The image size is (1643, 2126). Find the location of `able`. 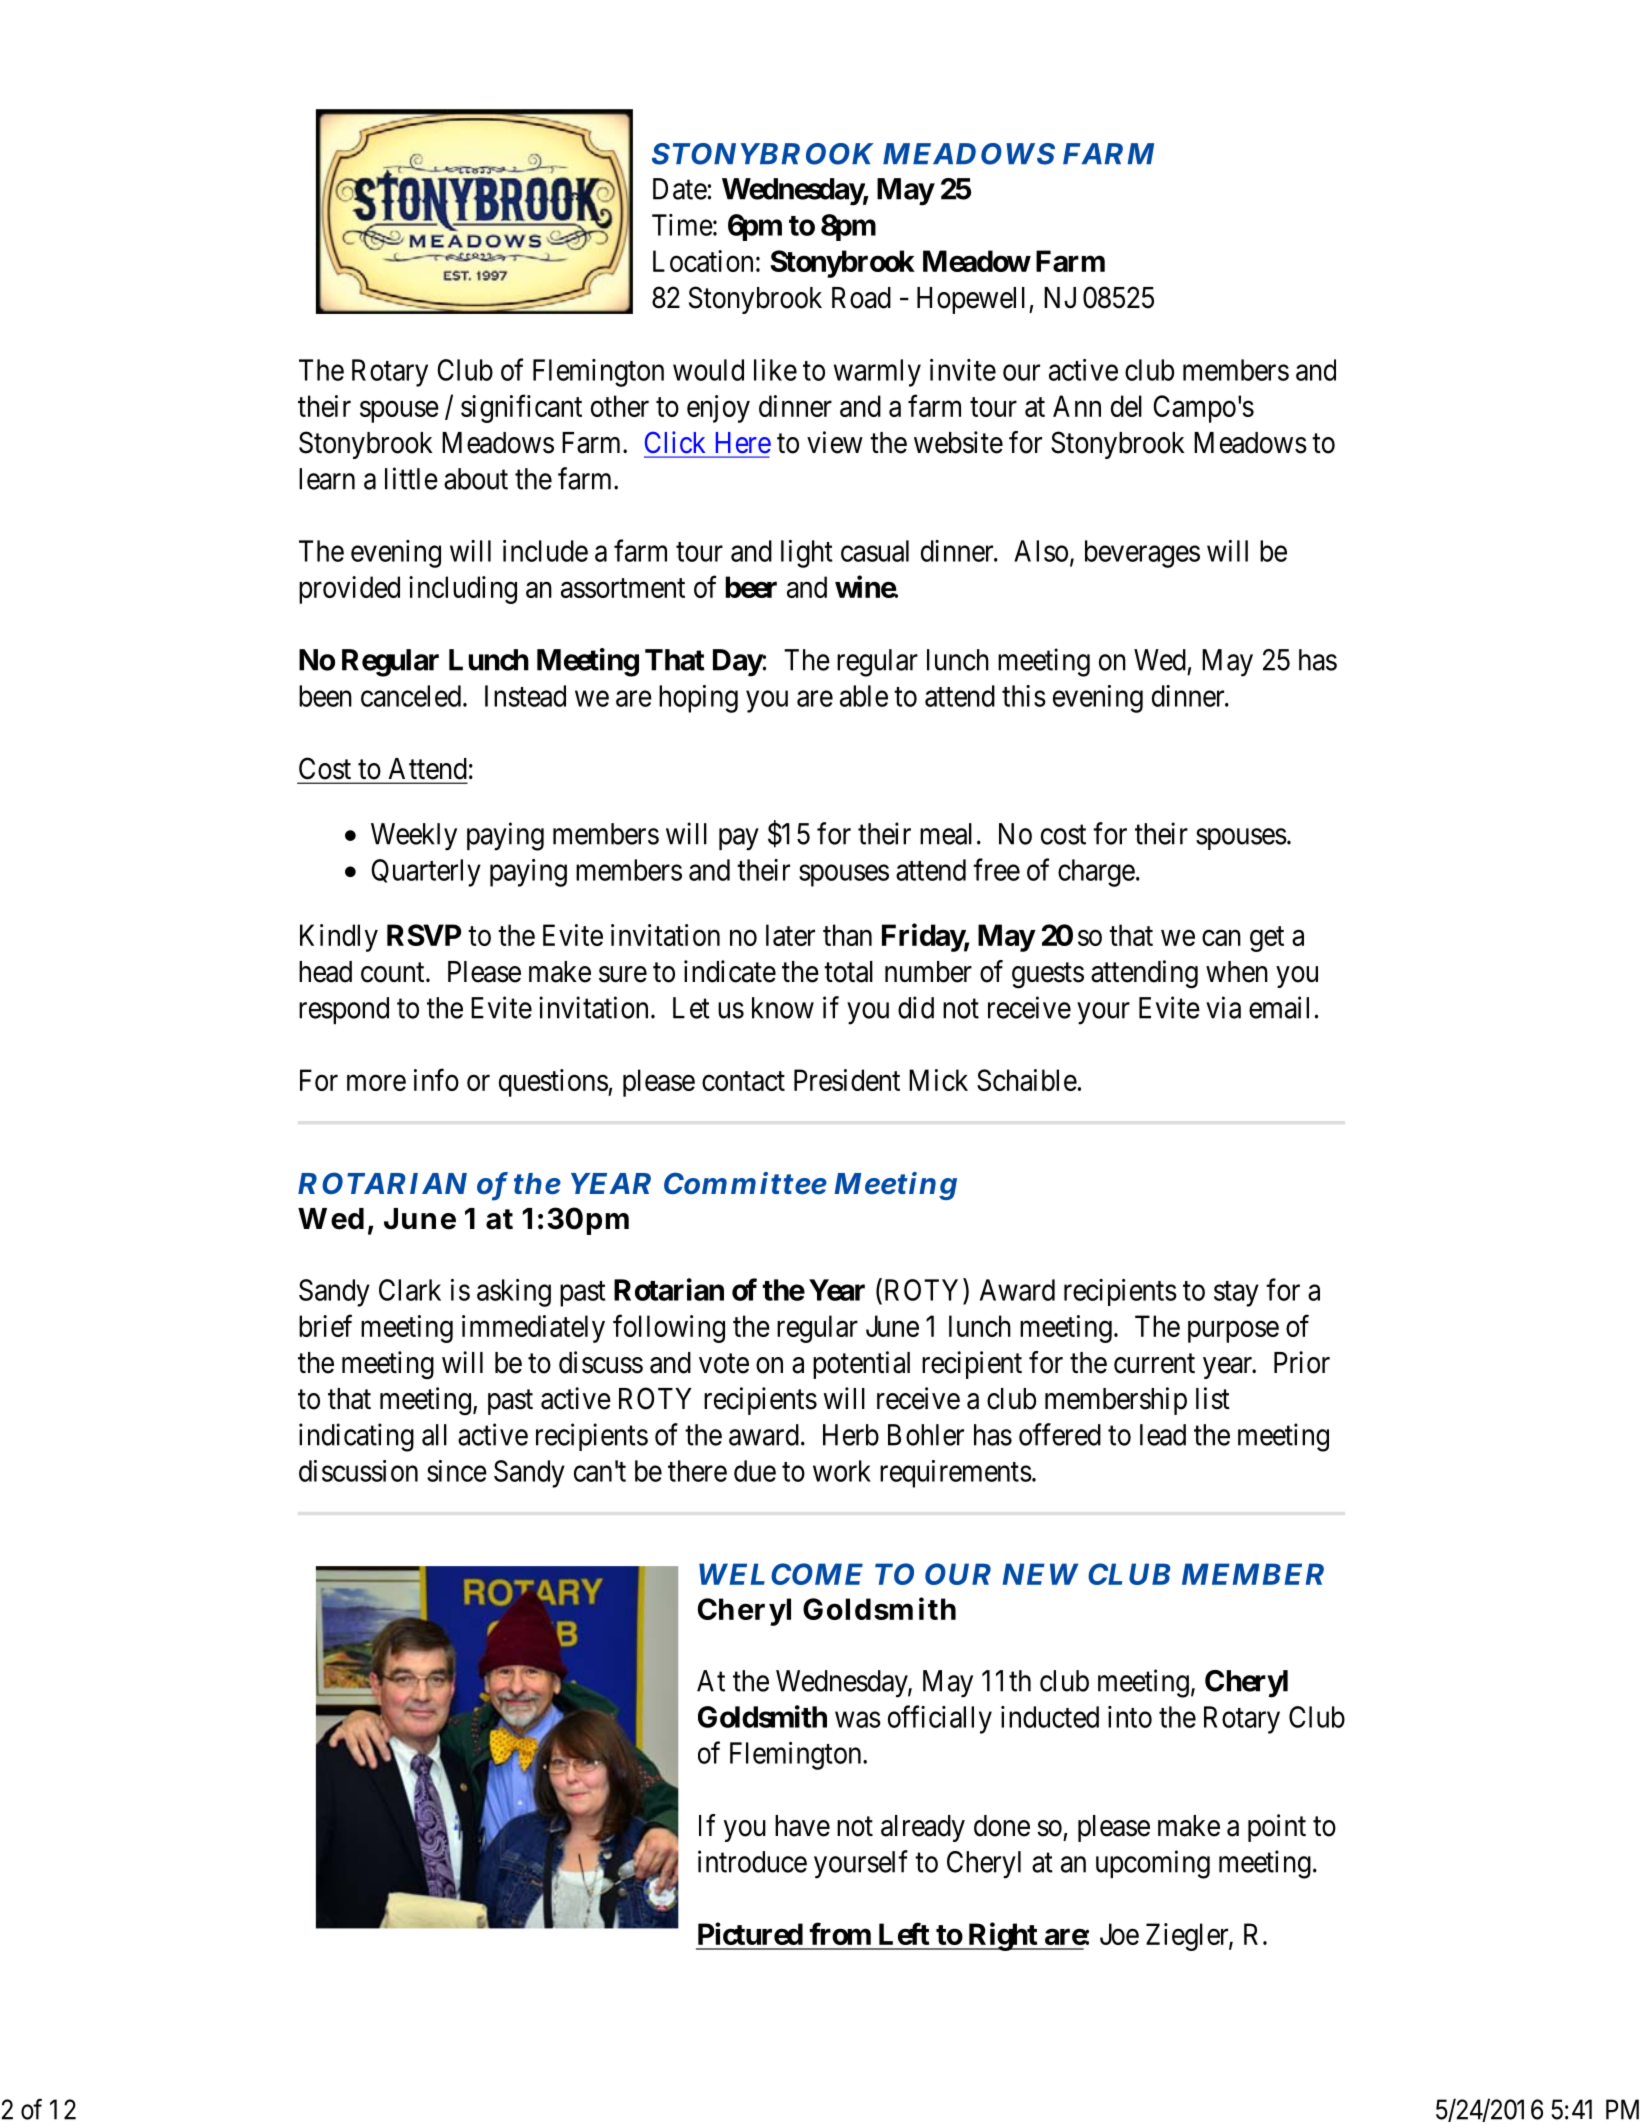

able is located at coordinates (864, 696).
